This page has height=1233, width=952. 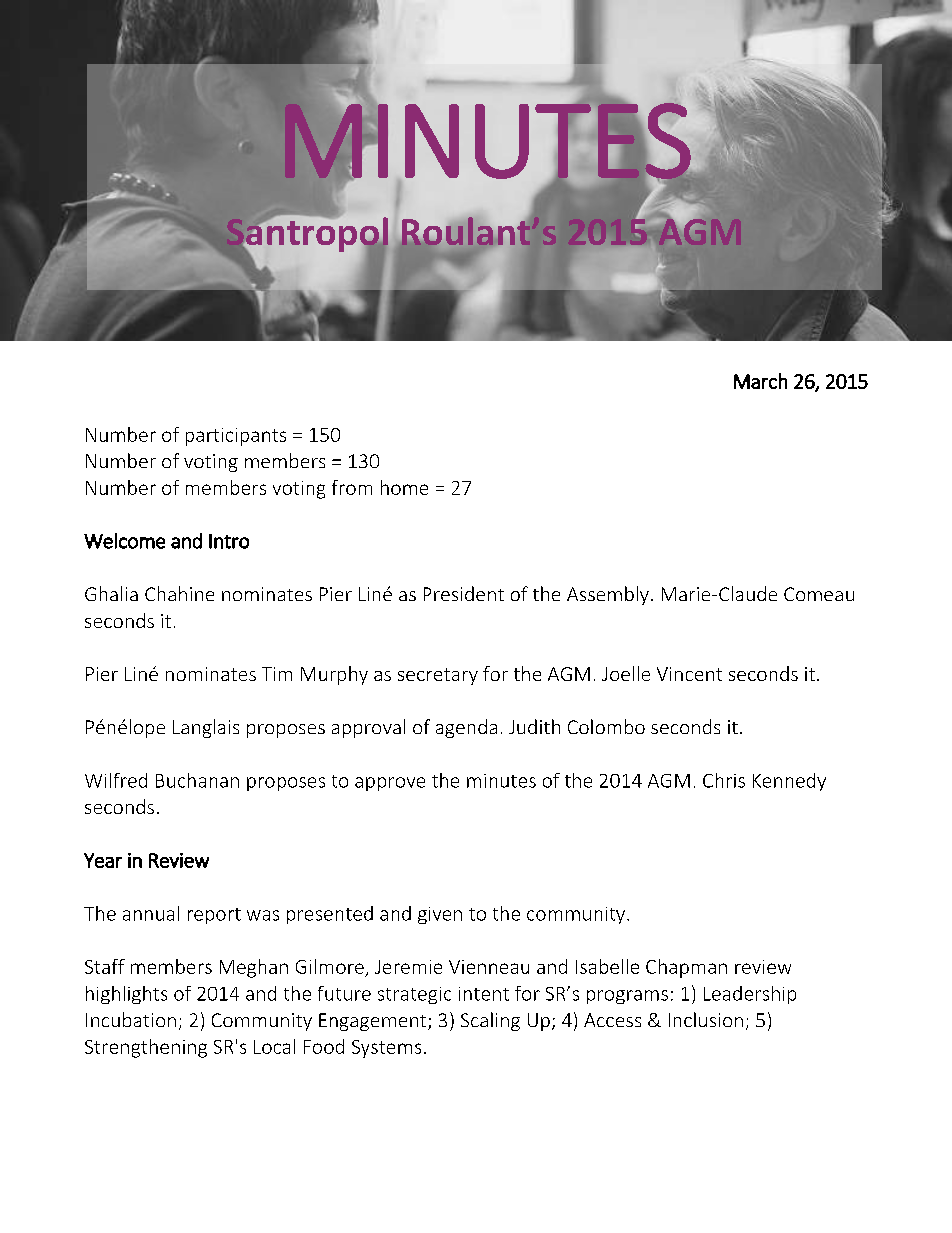 What do you see at coordinates (706, 1019) in the page?
I see `Inclusion` at bounding box center [706, 1019].
